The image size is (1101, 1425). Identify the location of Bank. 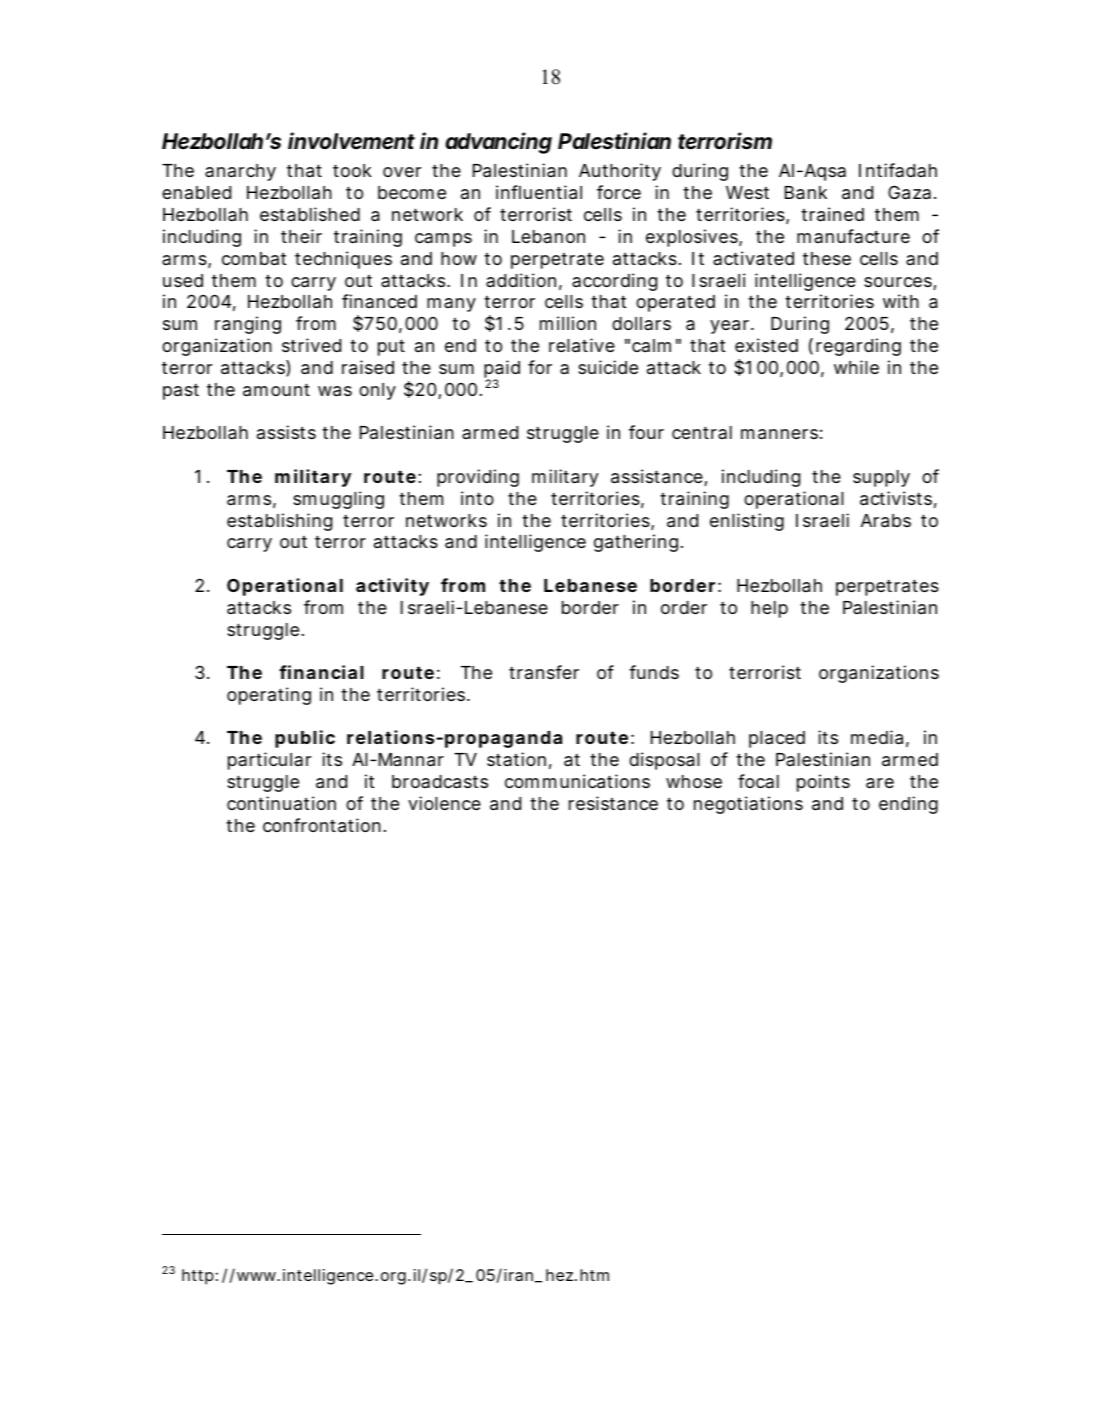
(806, 193).
